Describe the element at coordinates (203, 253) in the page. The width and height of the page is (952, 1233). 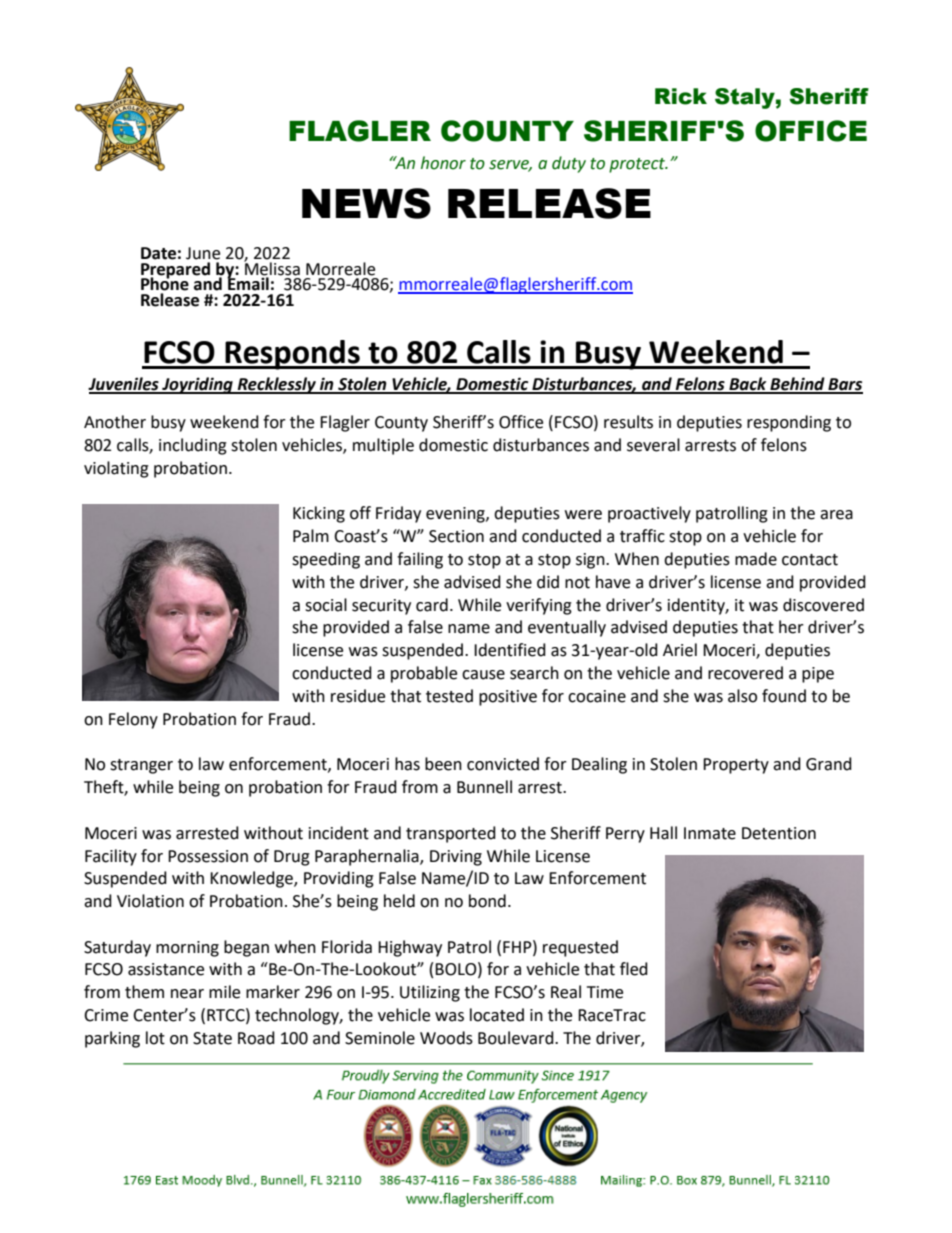
I see `June` at that location.
